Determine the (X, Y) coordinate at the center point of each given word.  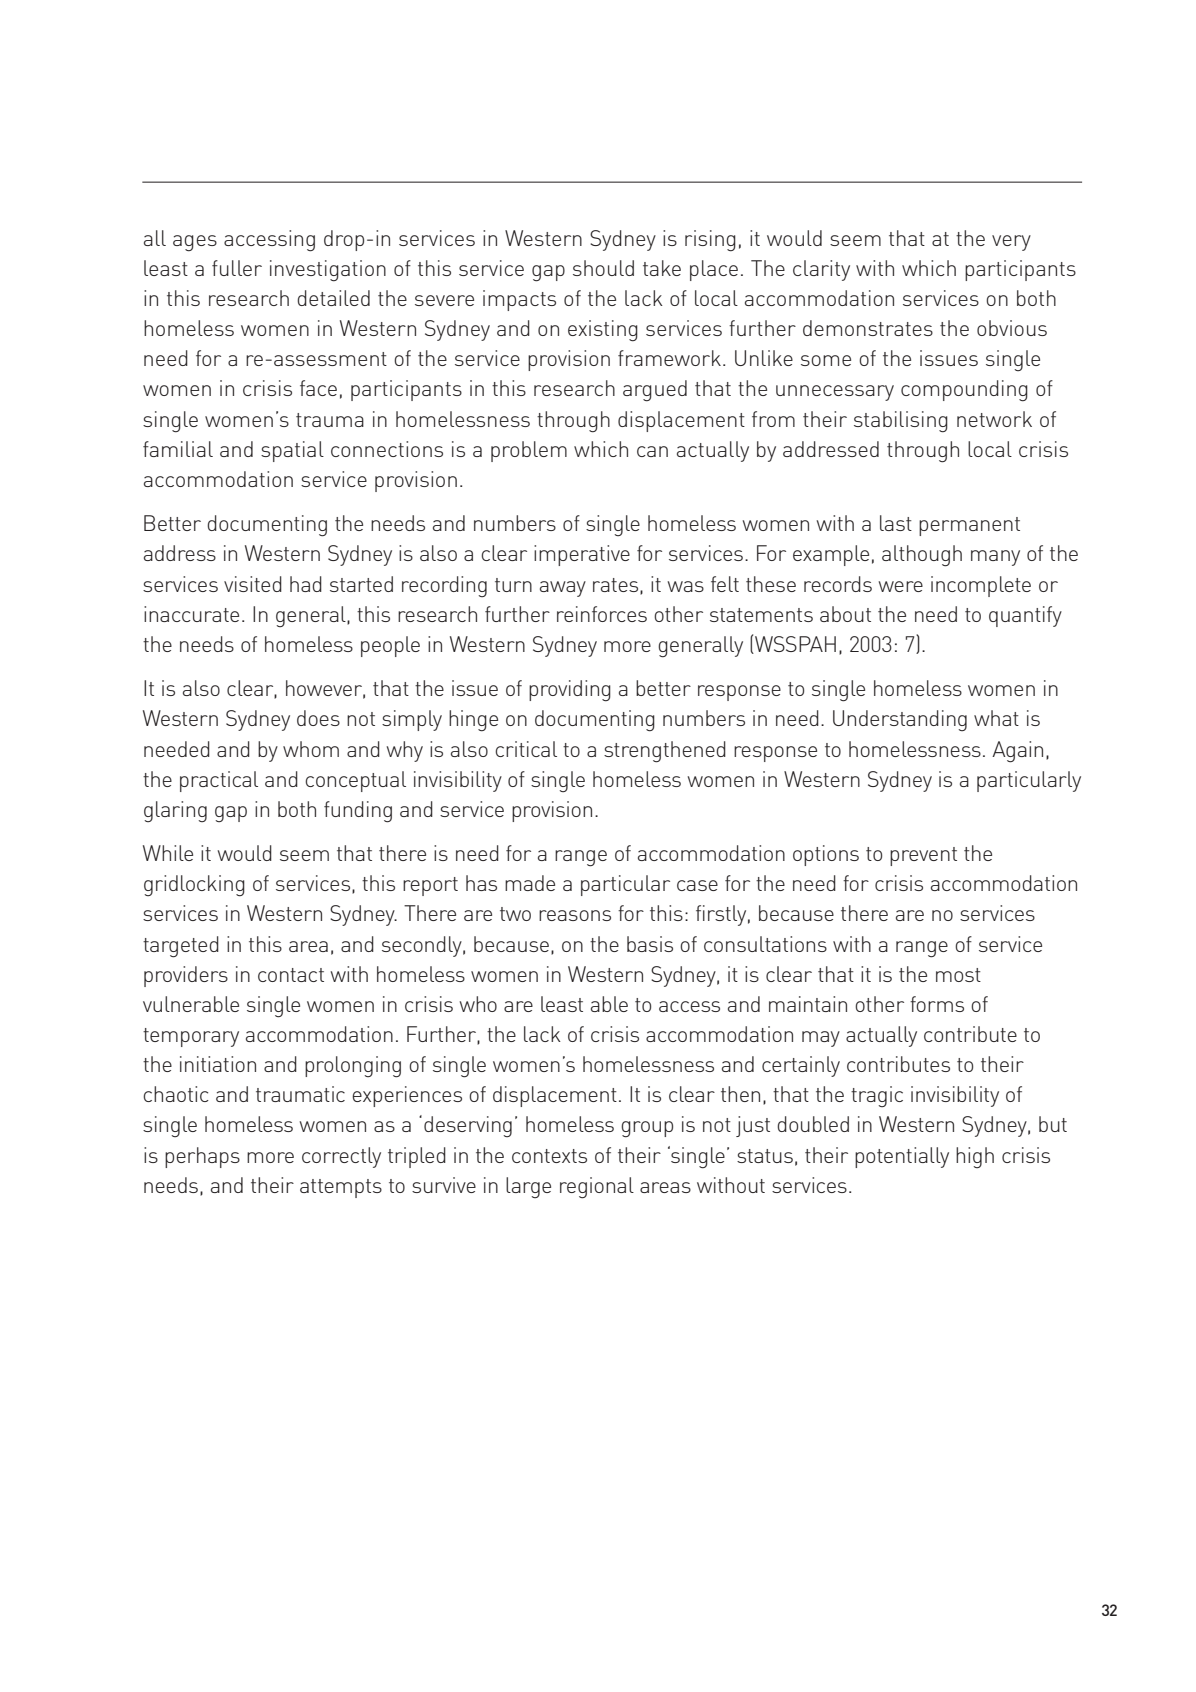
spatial (292, 451)
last (896, 523)
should (603, 268)
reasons (575, 915)
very (1011, 243)
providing (570, 691)
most (958, 975)
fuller (237, 268)
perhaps (202, 1157)
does (318, 718)
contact (291, 975)
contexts (549, 1156)
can (652, 451)
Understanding (900, 720)
